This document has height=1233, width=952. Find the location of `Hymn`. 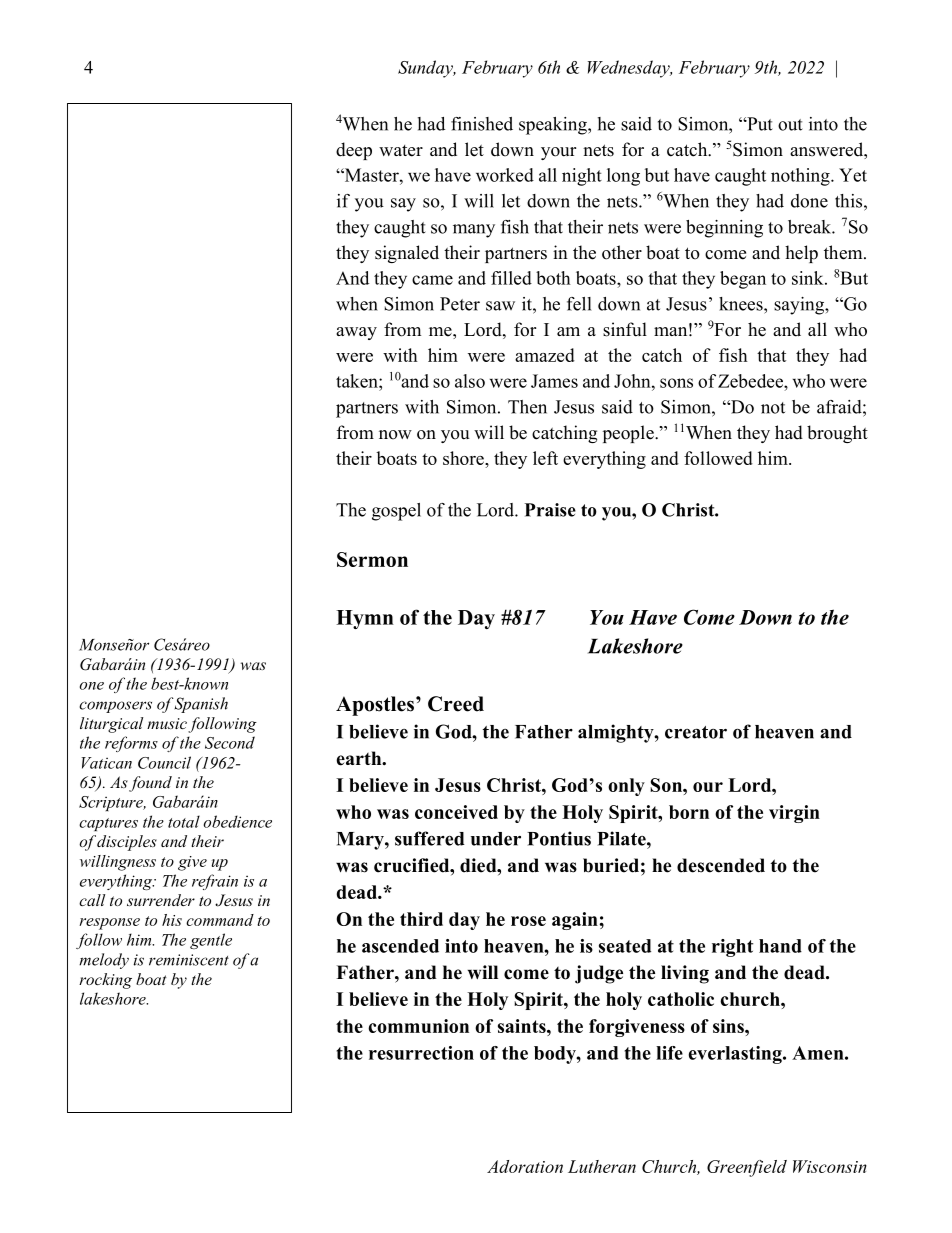

Hymn is located at coordinates (365, 619).
